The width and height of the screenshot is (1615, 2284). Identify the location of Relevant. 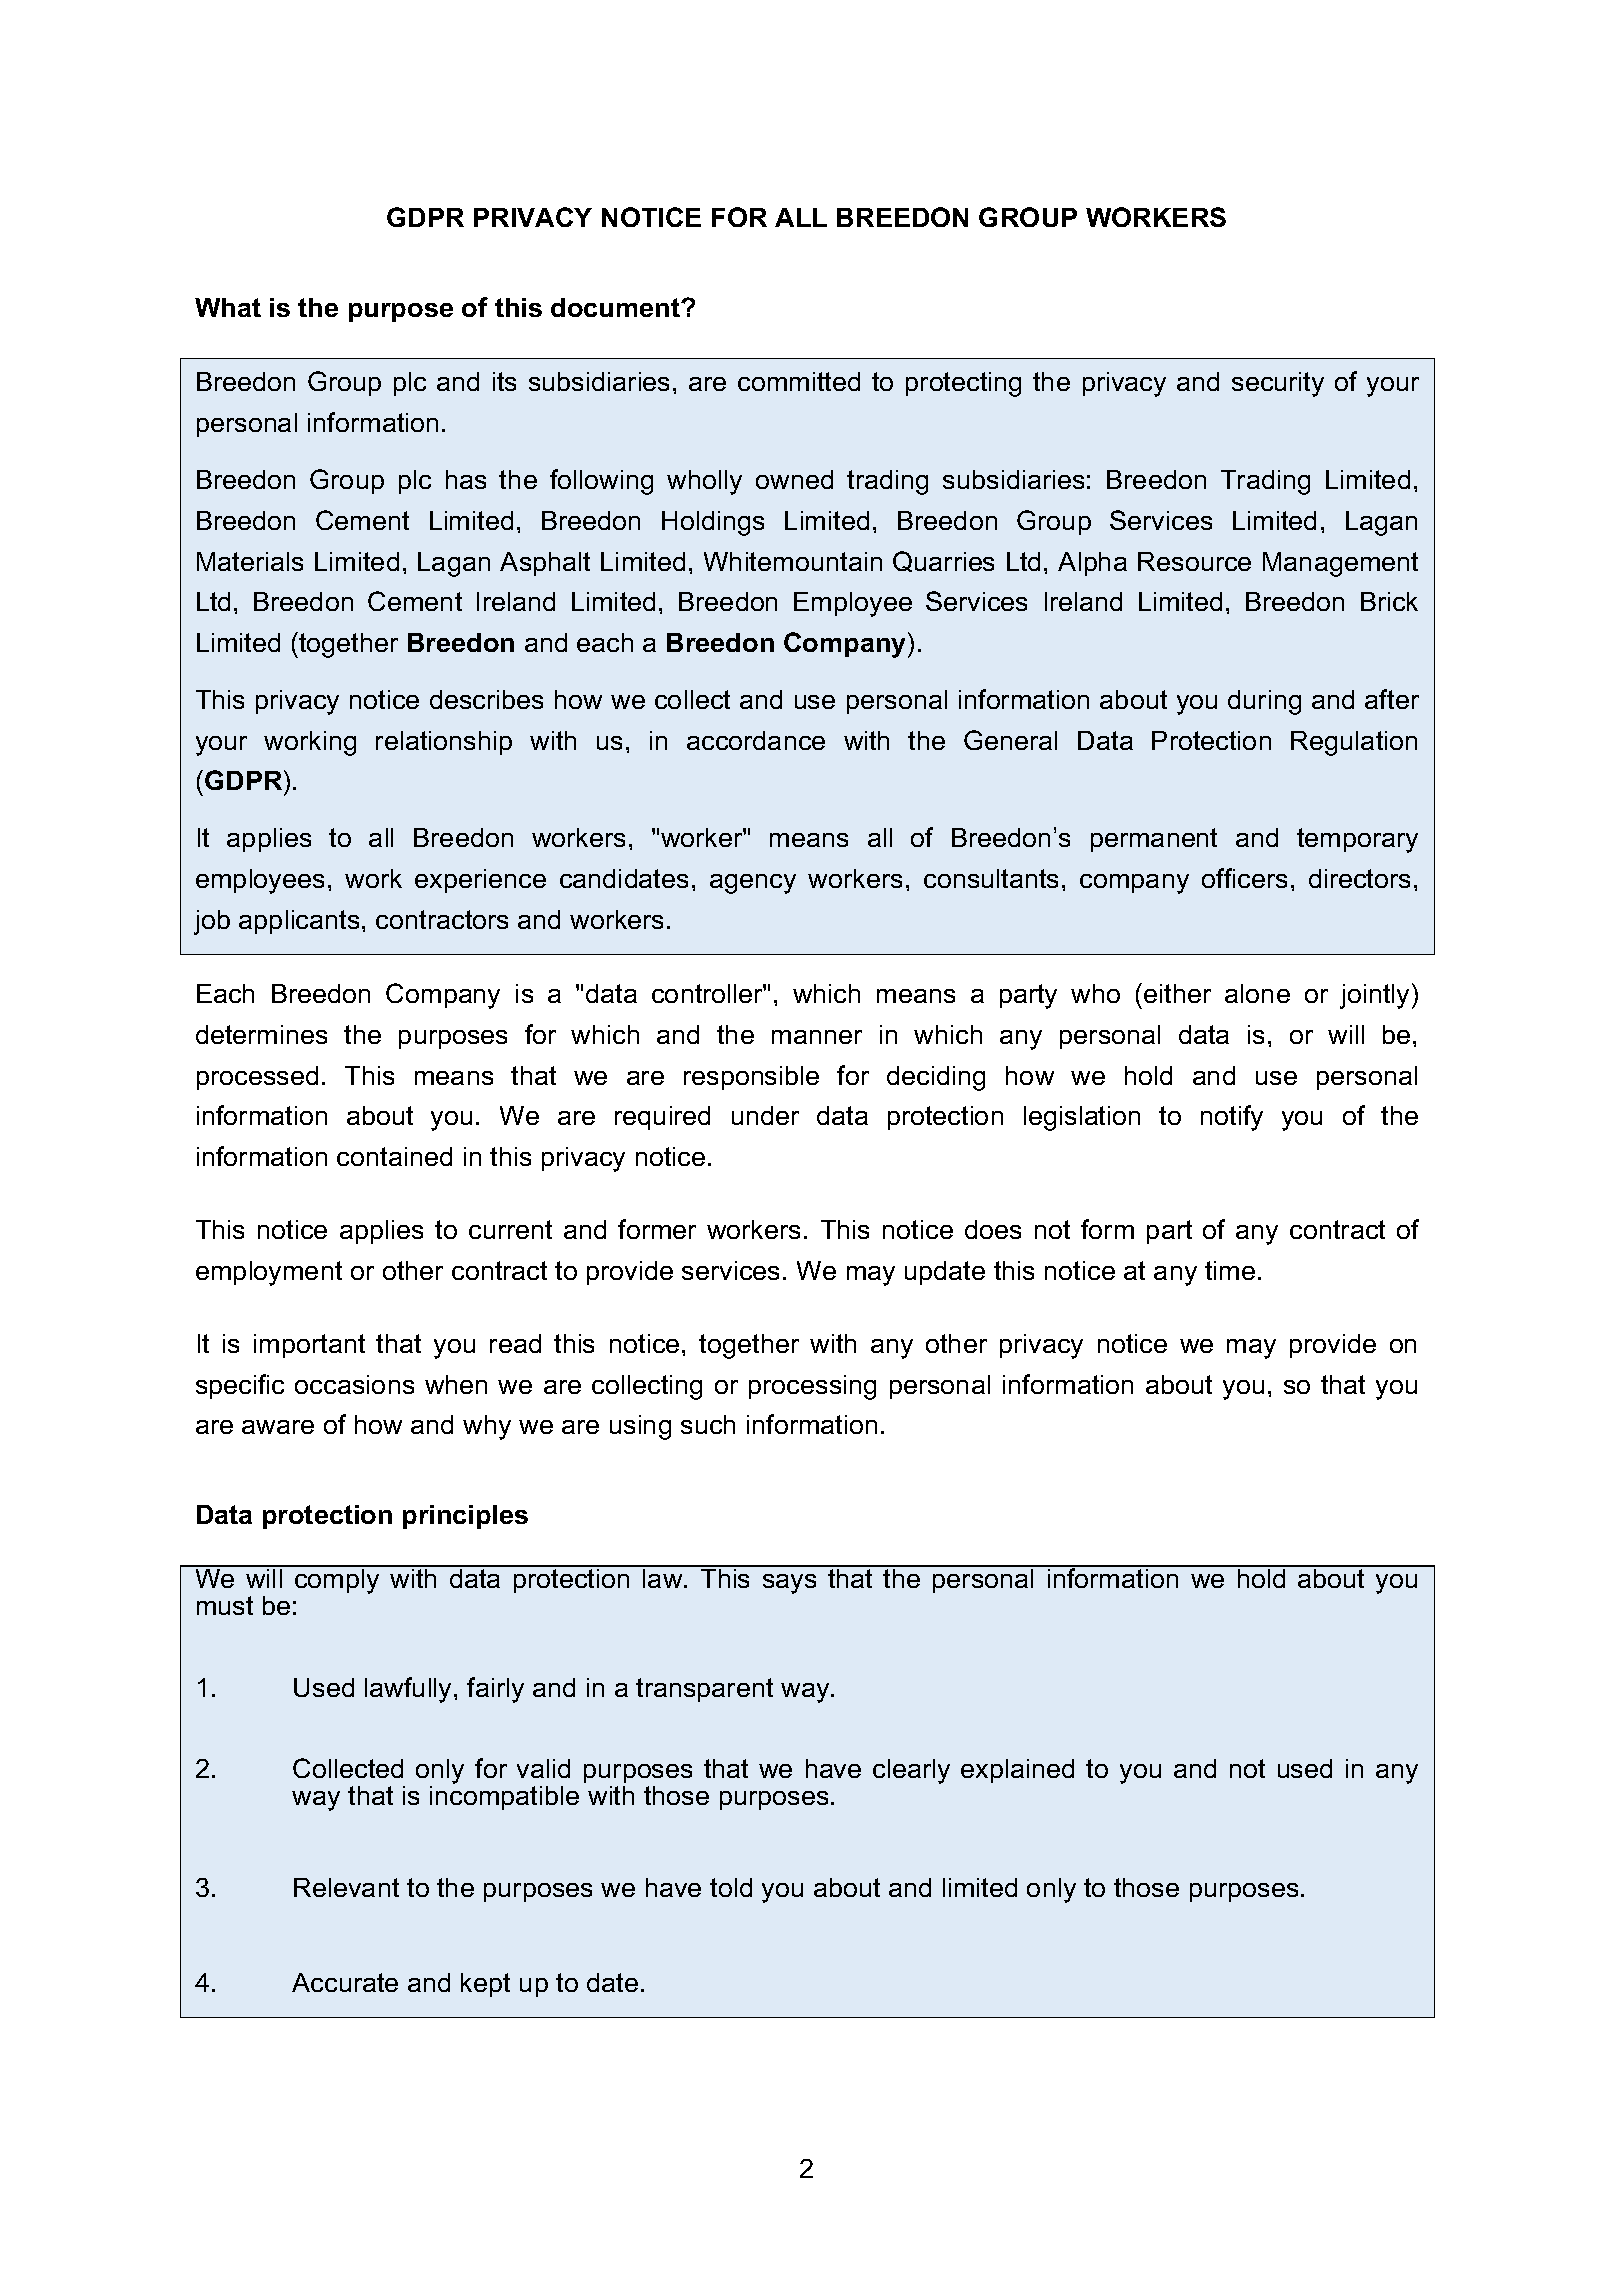
(346, 1887).
